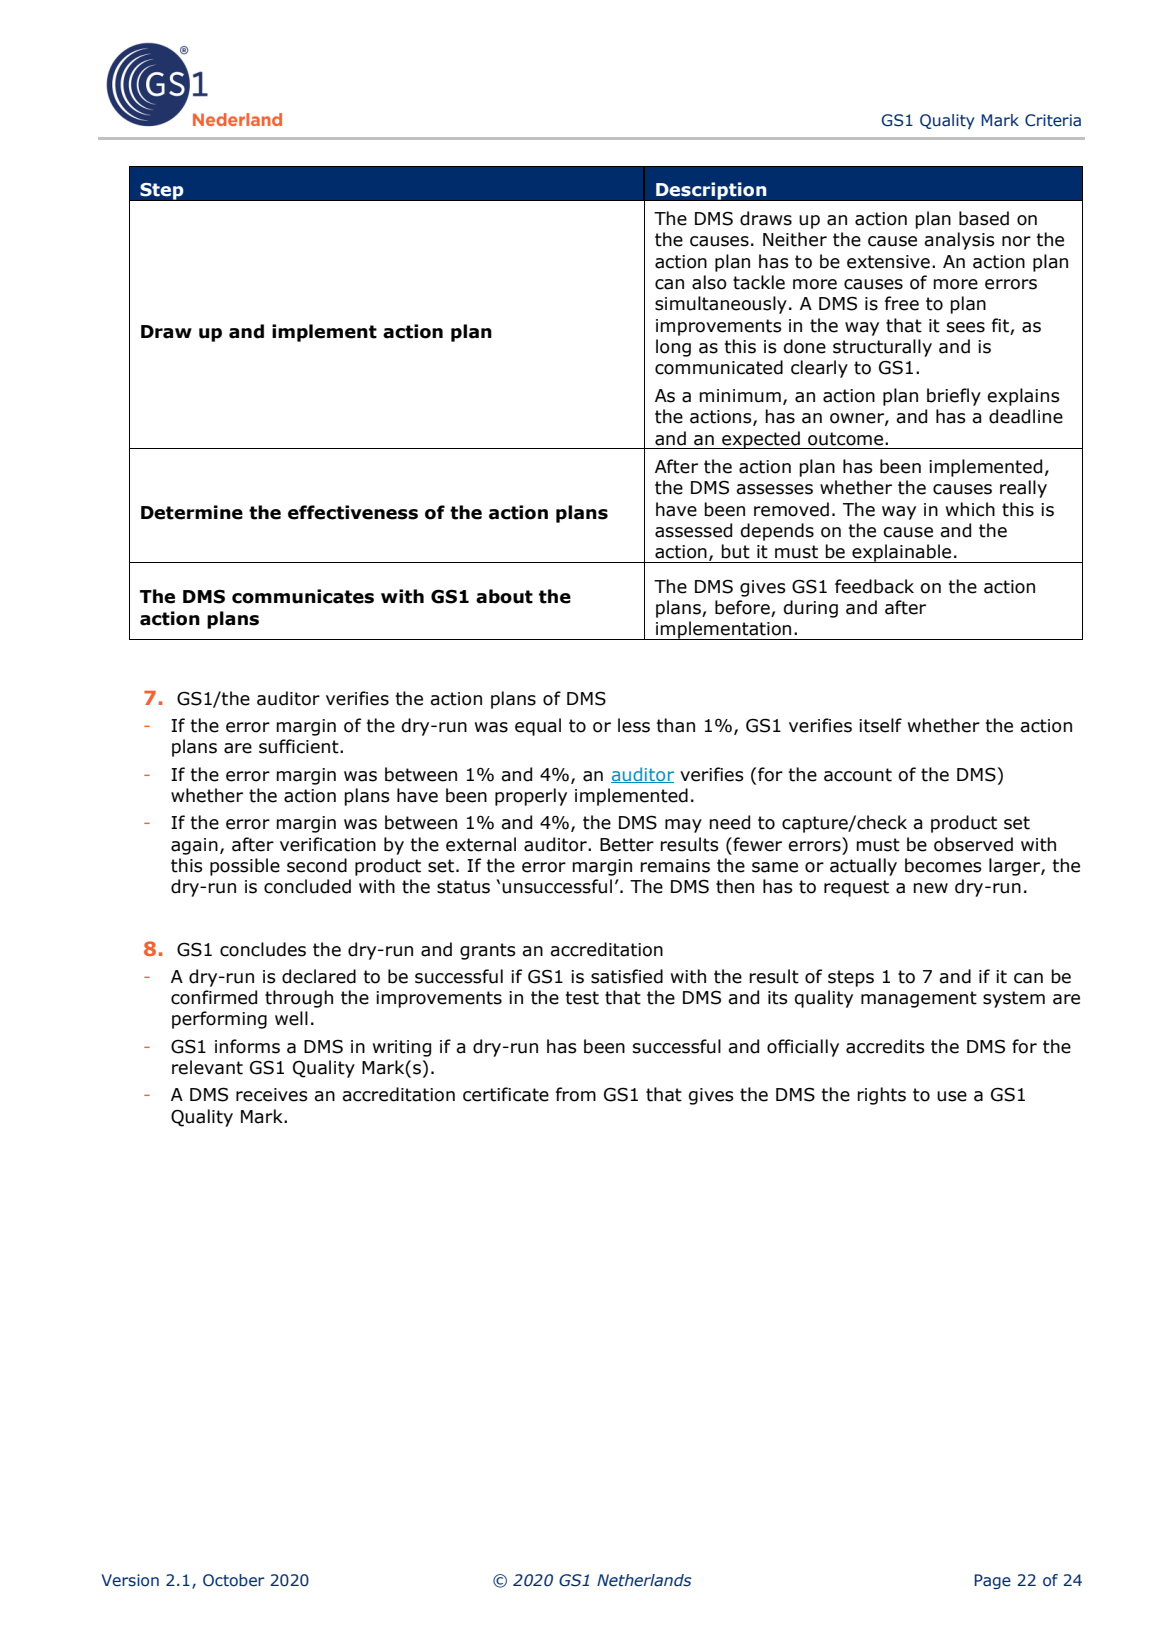 The width and height of the screenshot is (1164, 1647). I want to click on based, so click(984, 218).
